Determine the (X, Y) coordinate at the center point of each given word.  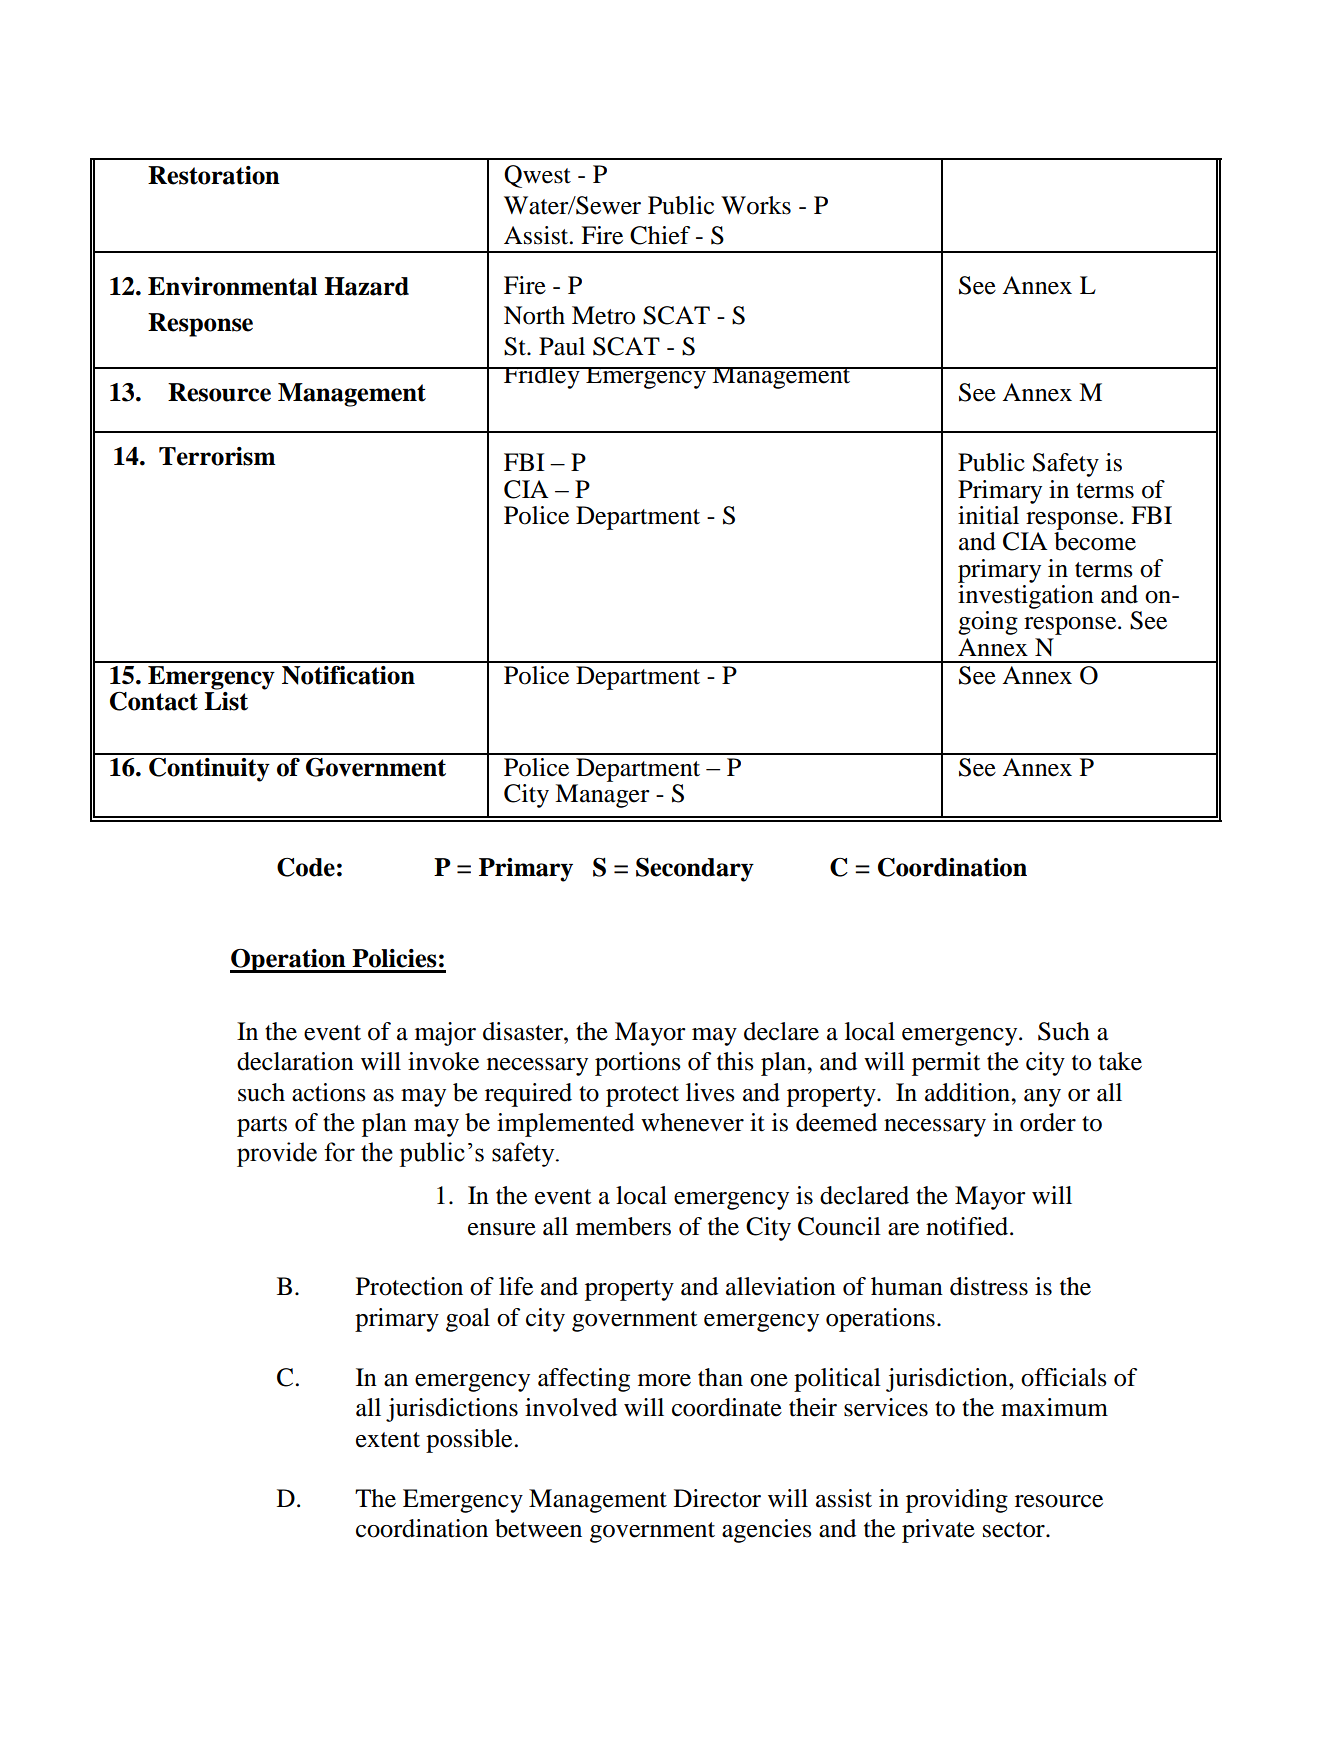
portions (638, 1064)
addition (968, 1092)
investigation (1026, 597)
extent (388, 1440)
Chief (660, 235)
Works (756, 205)
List (226, 701)
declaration (295, 1061)
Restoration (214, 175)
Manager (602, 796)
